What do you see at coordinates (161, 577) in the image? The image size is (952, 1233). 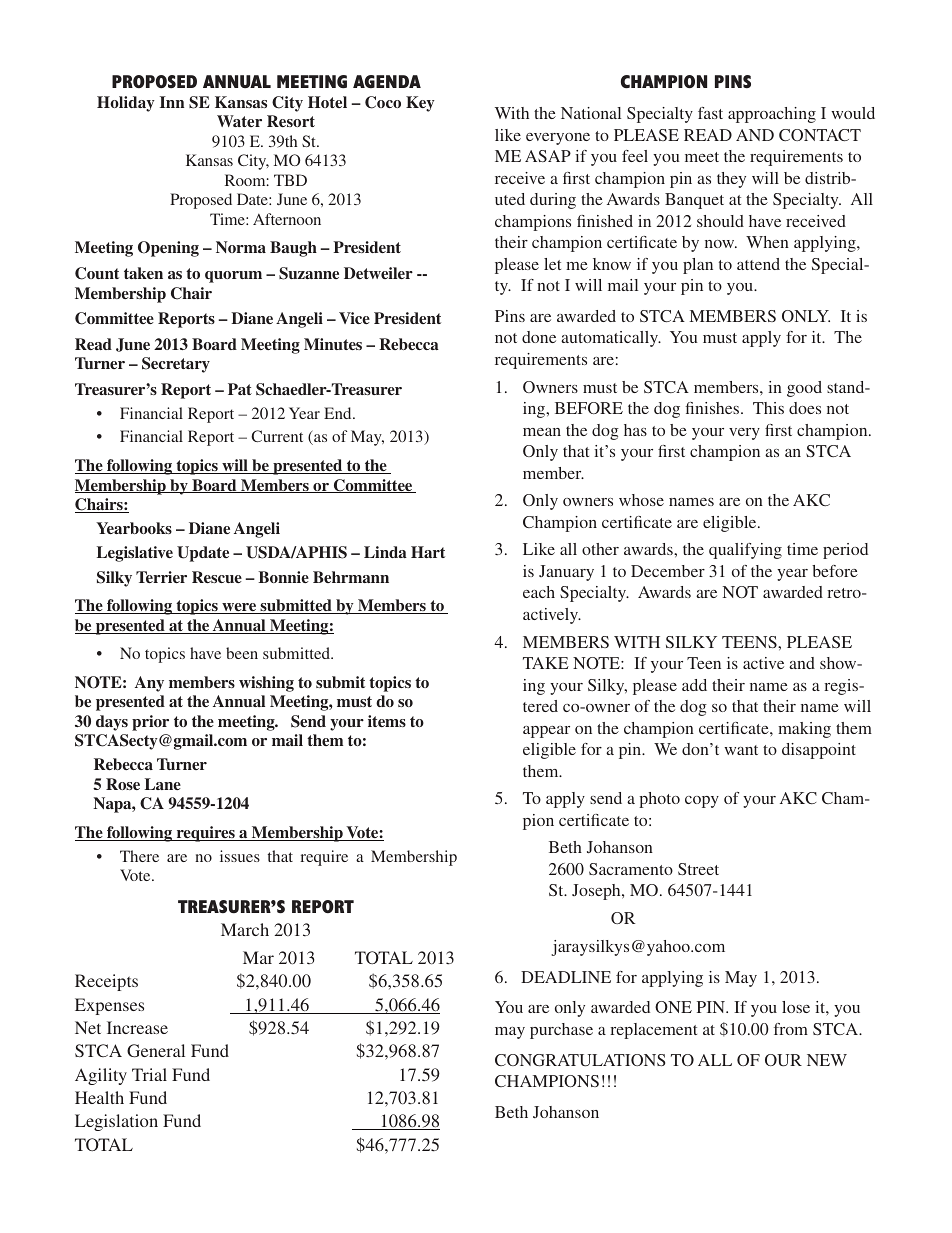 I see `Terrier` at bounding box center [161, 577].
